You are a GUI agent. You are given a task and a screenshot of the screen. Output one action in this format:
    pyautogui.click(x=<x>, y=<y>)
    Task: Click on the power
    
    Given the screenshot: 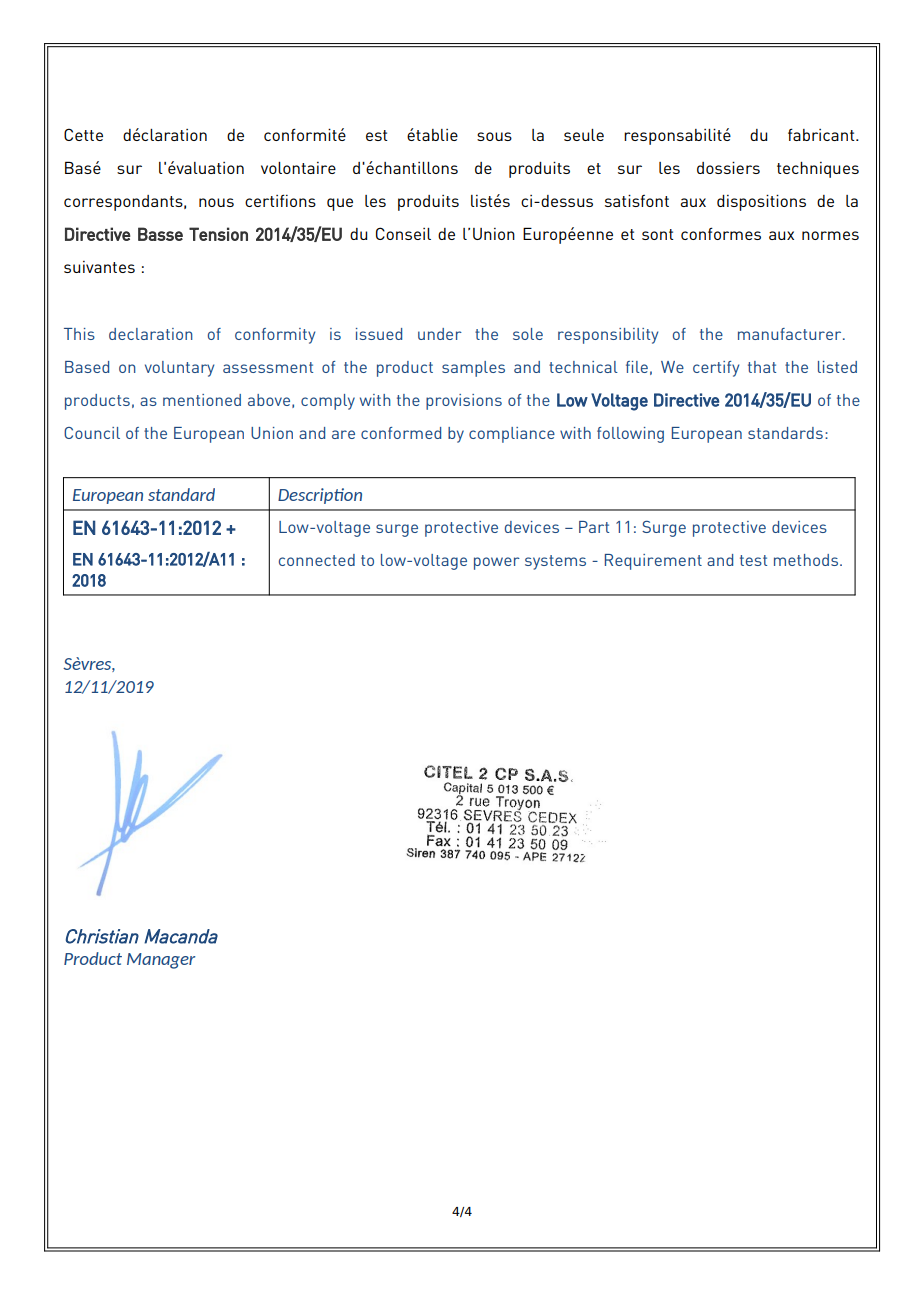 What is the action you would take?
    pyautogui.click(x=497, y=563)
